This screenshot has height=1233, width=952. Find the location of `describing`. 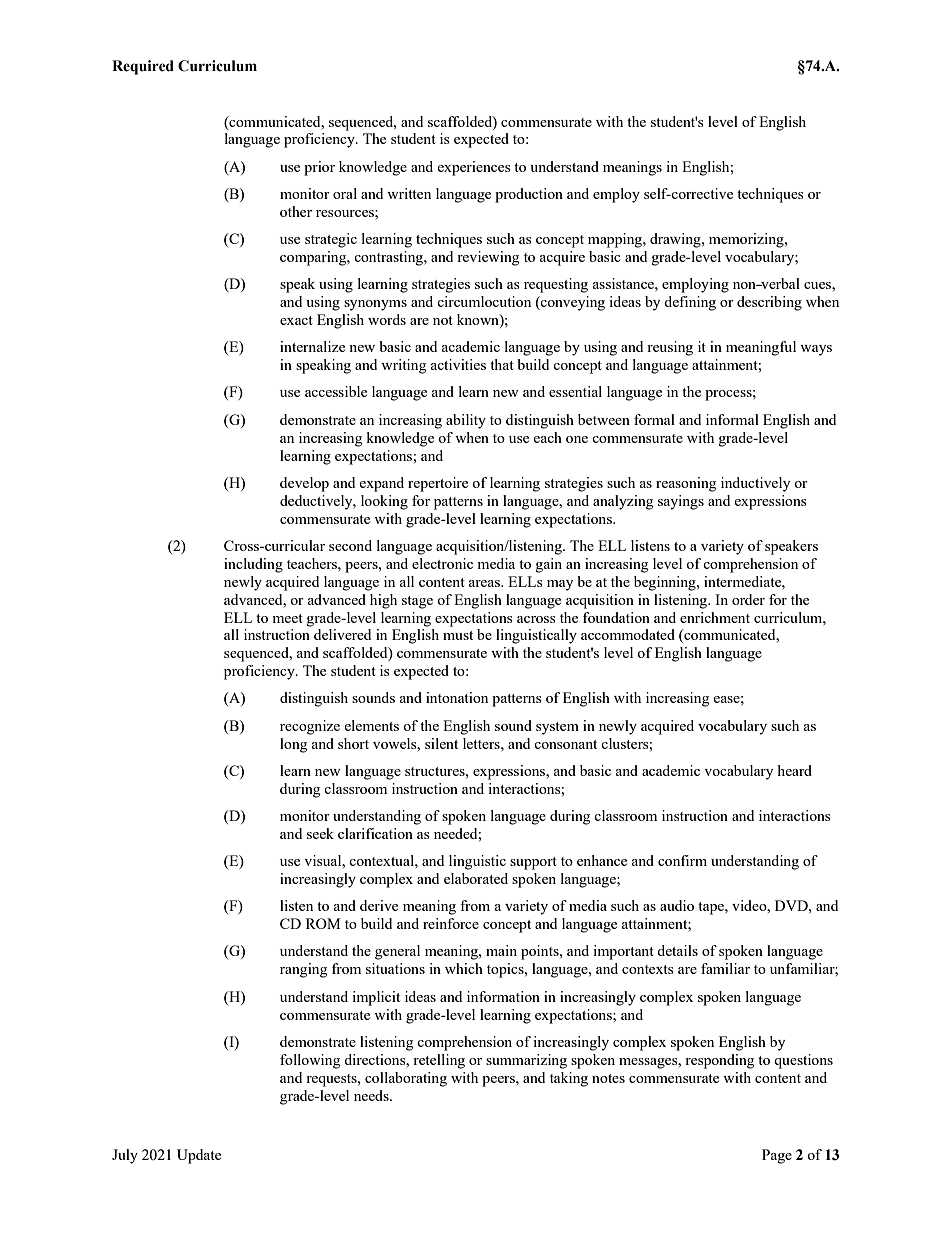

describing is located at coordinates (769, 303).
